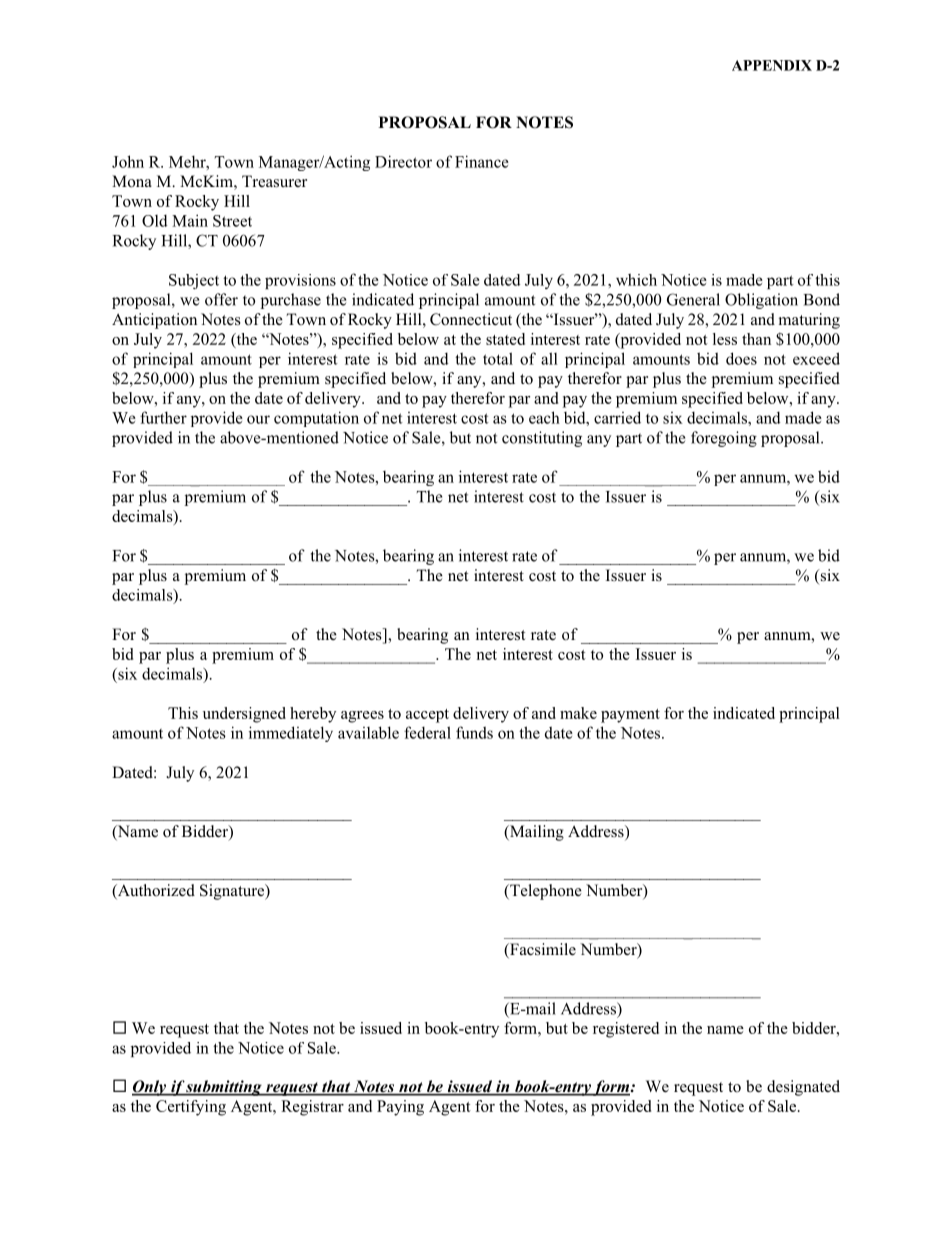  Describe the element at coordinates (630, 716) in the page. I see `payment` at that location.
